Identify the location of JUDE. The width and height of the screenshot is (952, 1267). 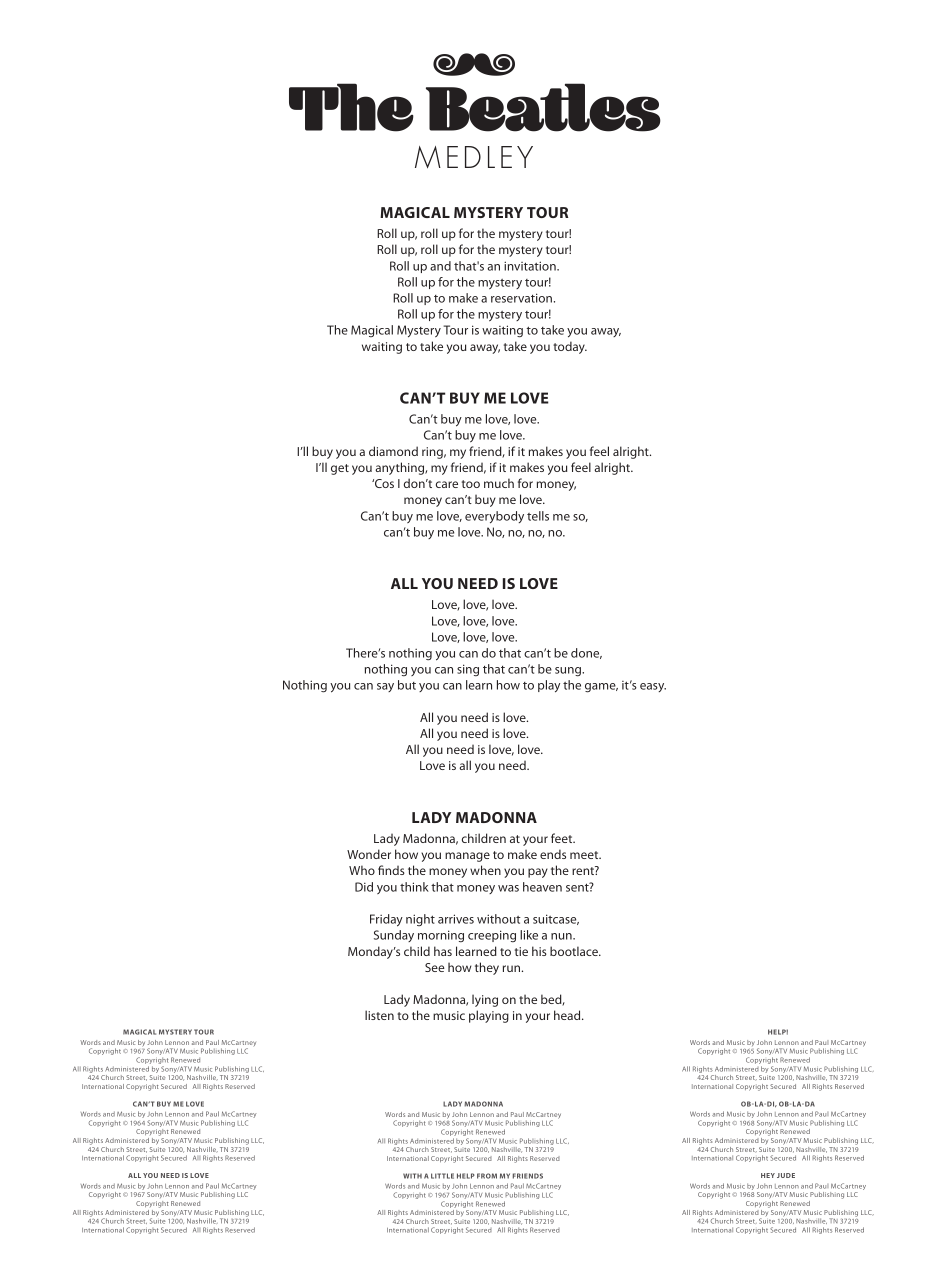
(786, 1175).
